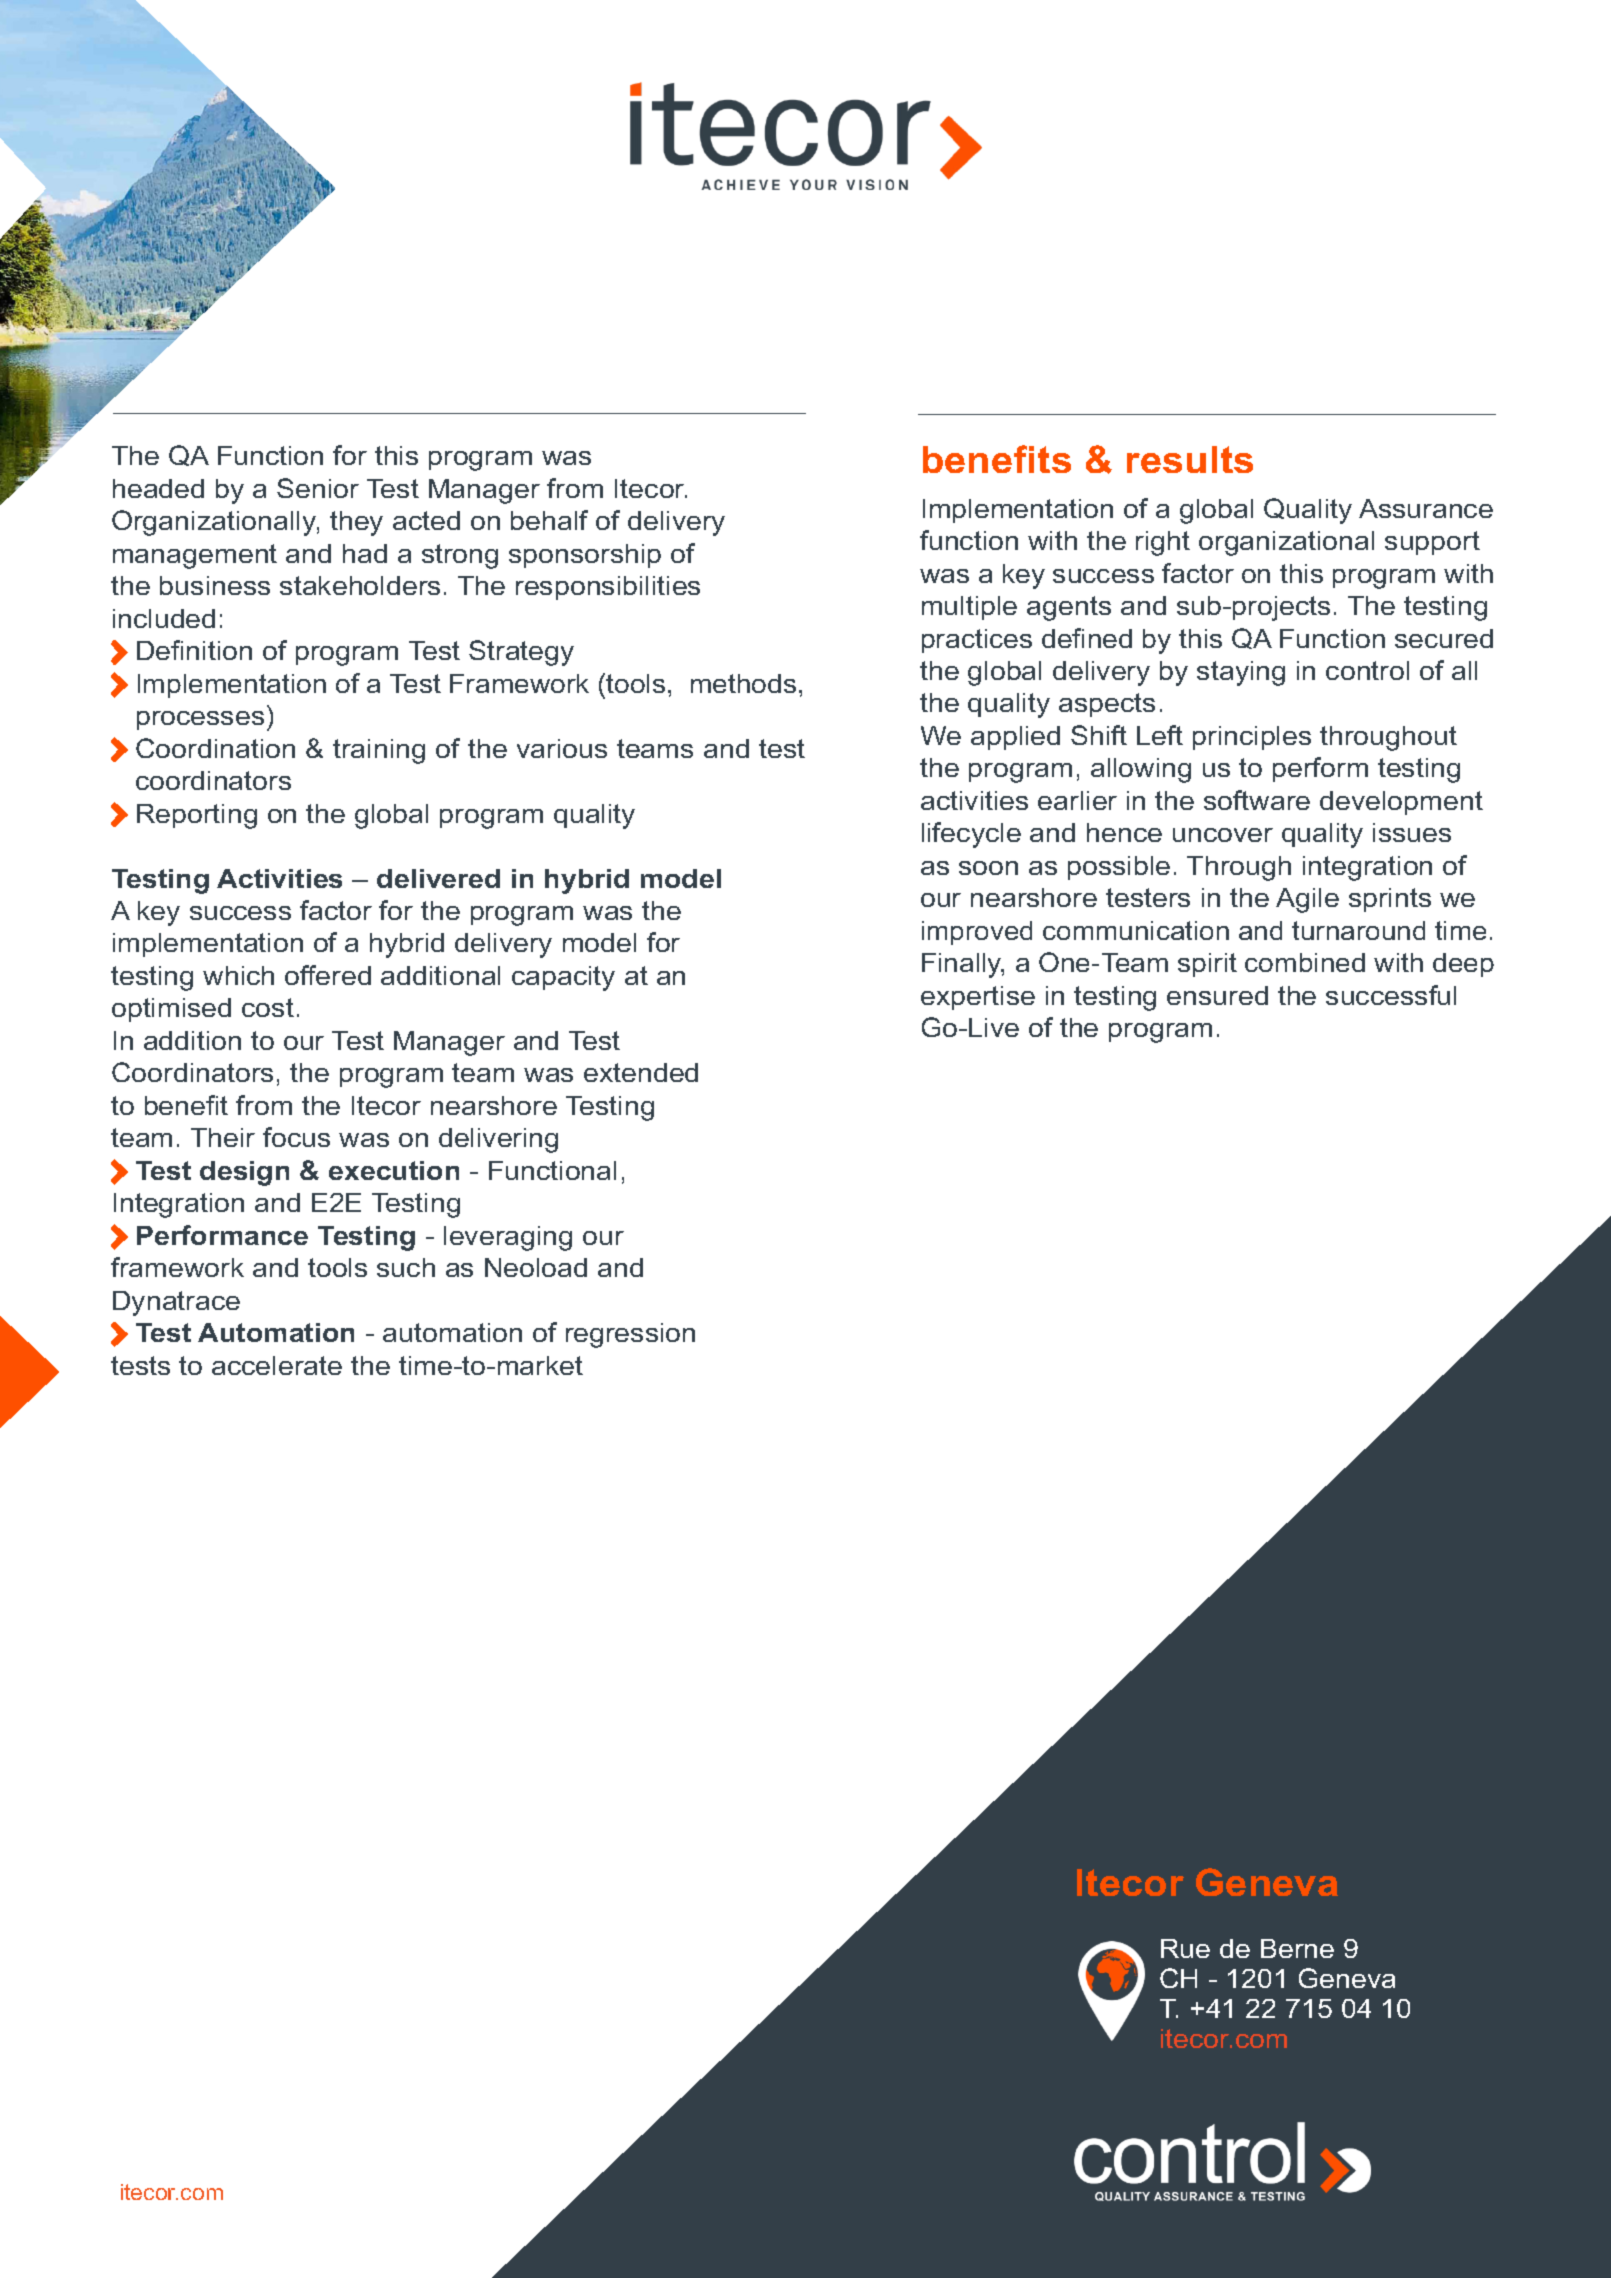  I want to click on training, so click(379, 751).
